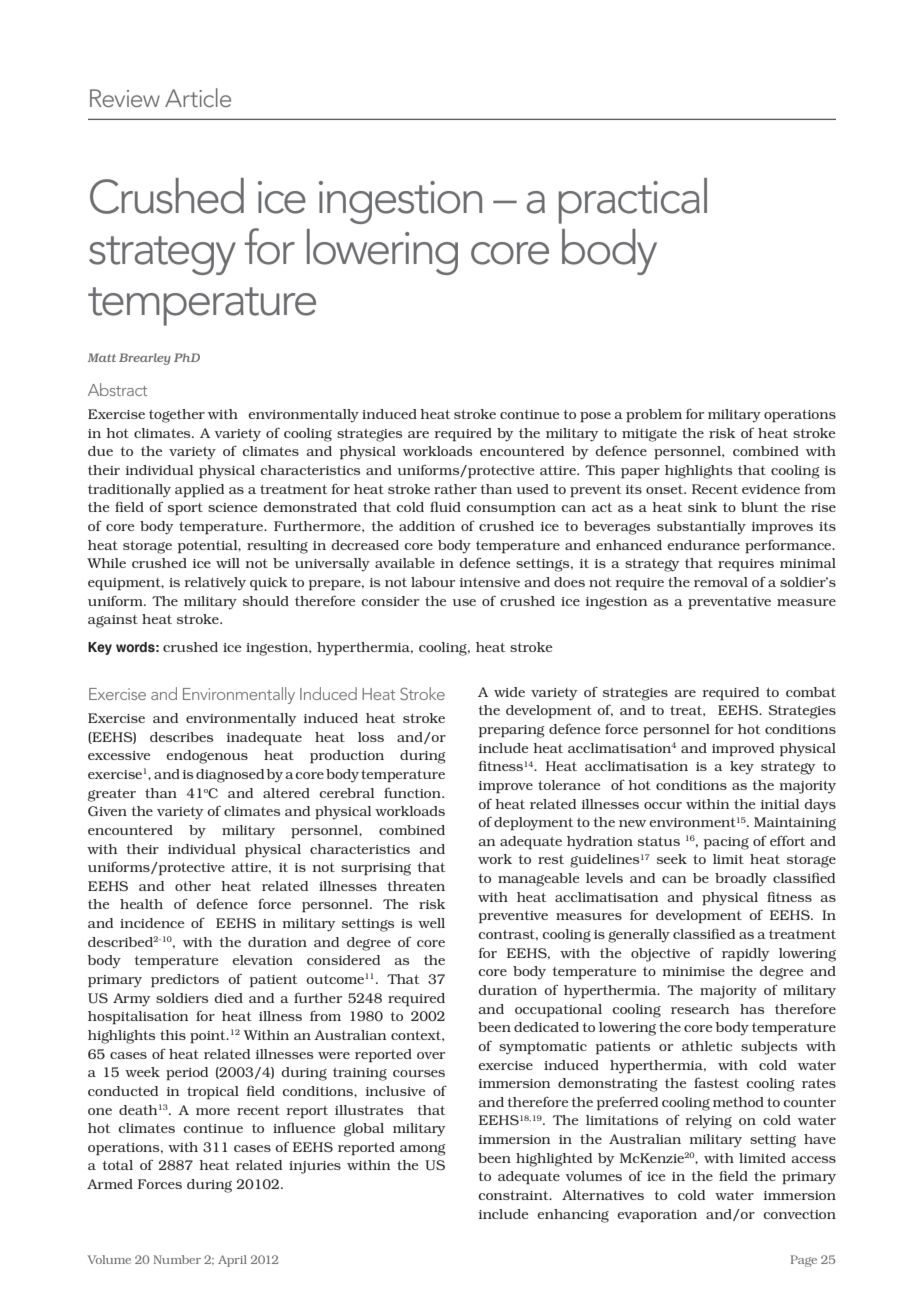 The image size is (924, 1308). I want to click on wide, so click(509, 692).
